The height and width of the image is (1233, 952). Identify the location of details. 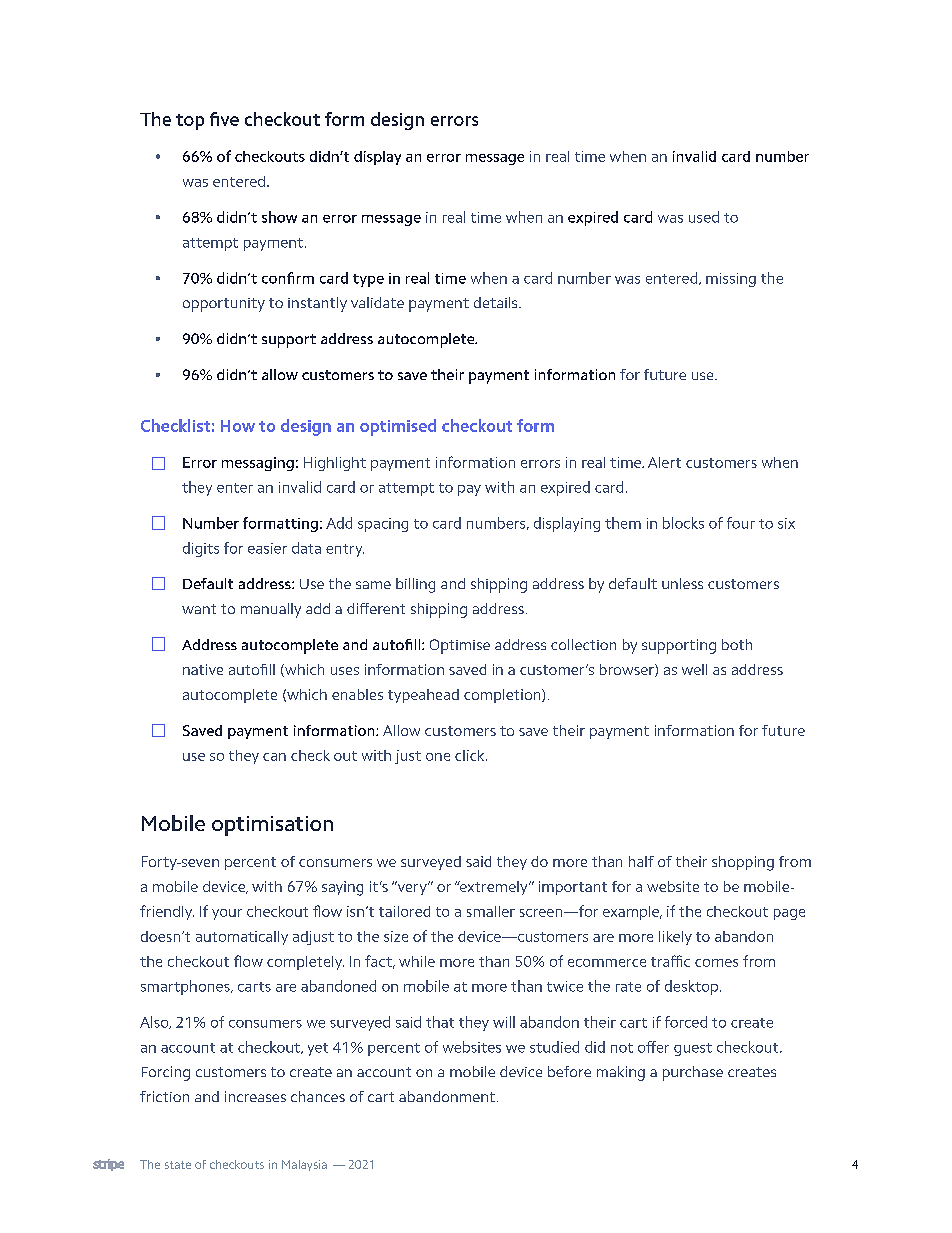
(497, 302).
